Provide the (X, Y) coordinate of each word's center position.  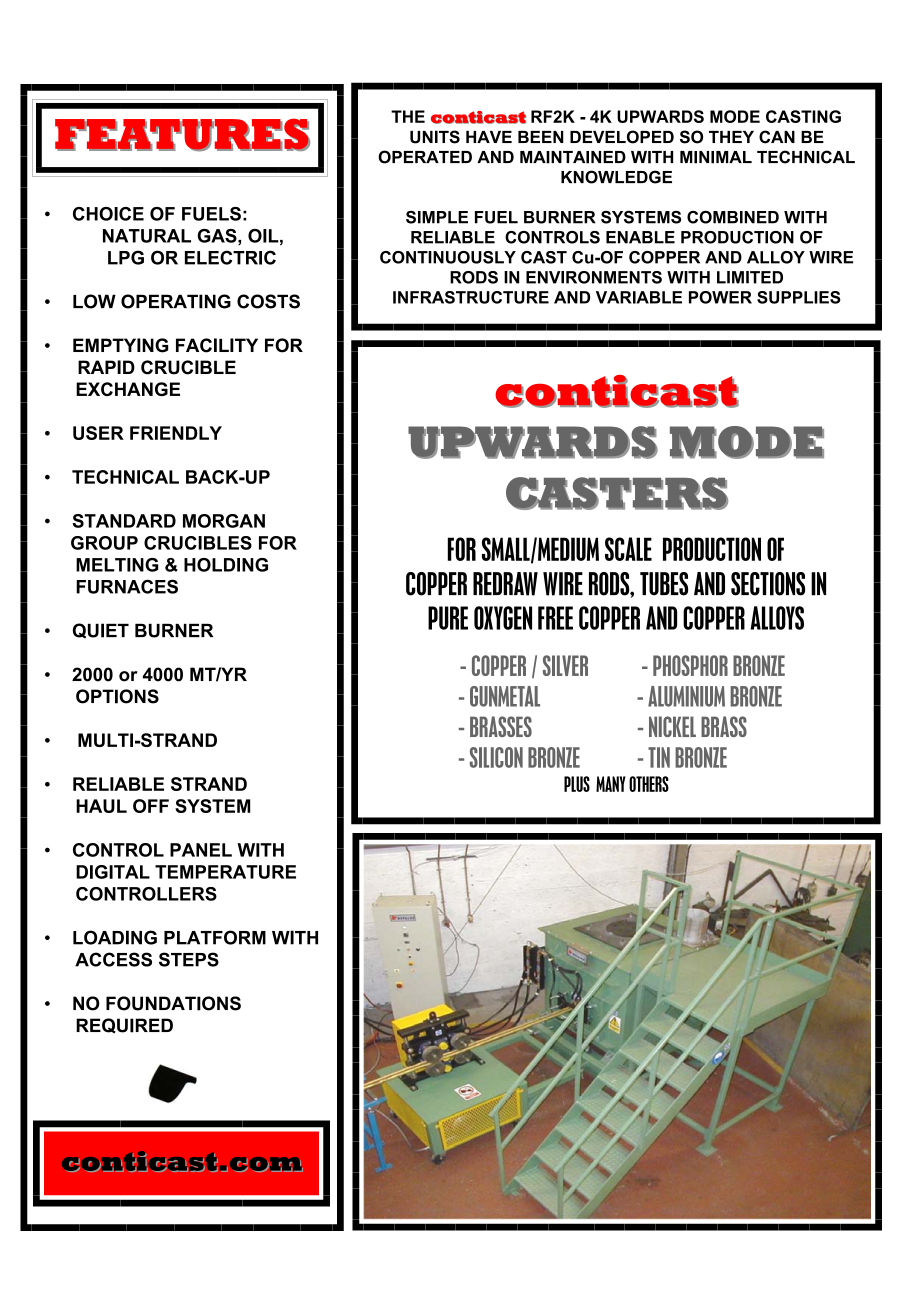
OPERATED (425, 157)
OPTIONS (117, 696)
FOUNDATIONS (173, 1003)
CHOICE (108, 214)
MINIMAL (716, 157)
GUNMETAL (505, 696)
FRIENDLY (176, 433)
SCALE (628, 549)
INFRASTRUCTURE (471, 297)
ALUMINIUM (686, 696)
